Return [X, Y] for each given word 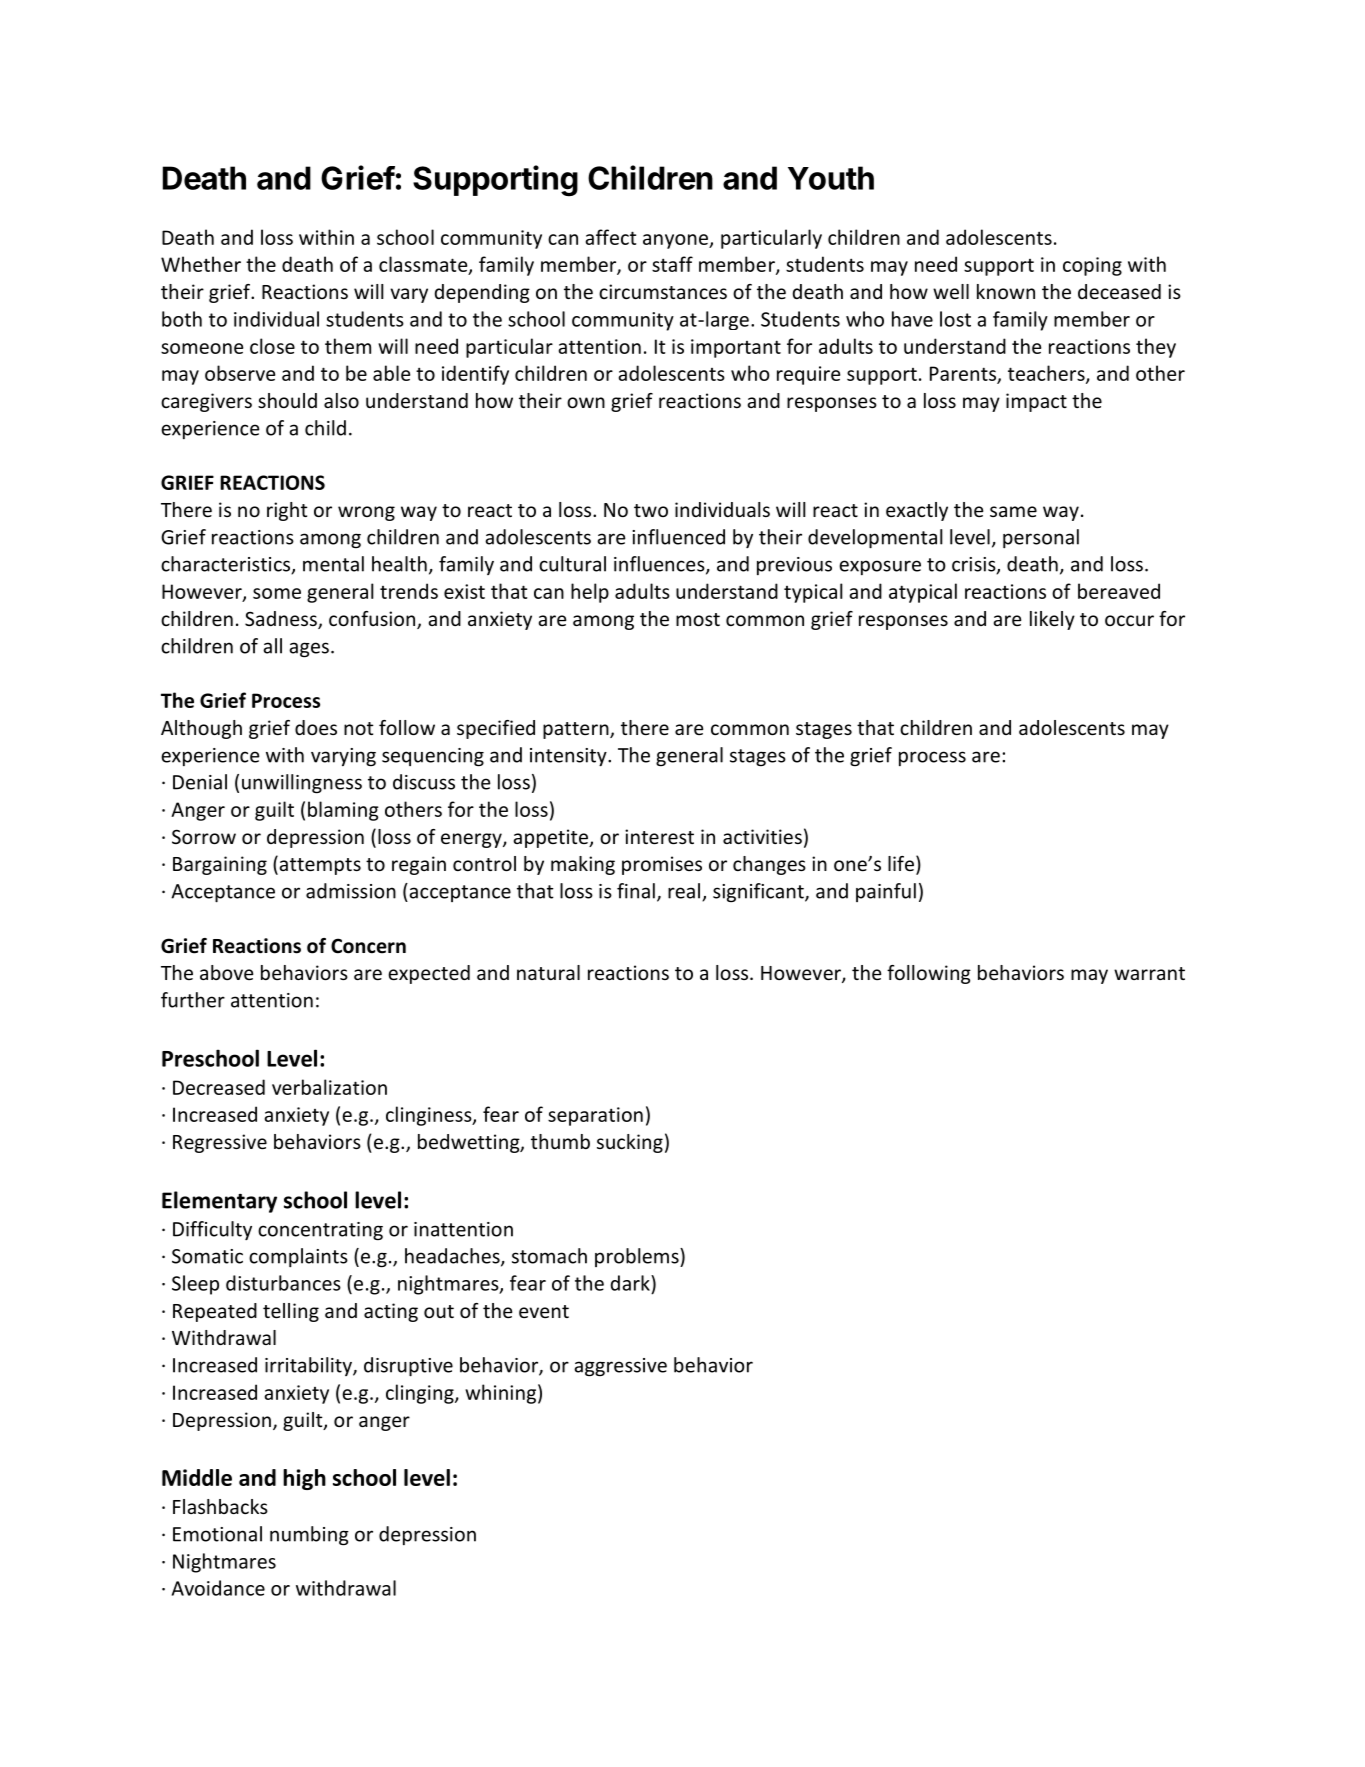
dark [631, 1283]
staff [672, 264]
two [651, 510]
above [226, 972]
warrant [1149, 973]
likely [1052, 620]
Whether [201, 264]
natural [548, 972]
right [287, 511]
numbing [309, 1535]
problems [638, 1257]
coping [1092, 266]
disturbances [283, 1283]
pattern [577, 730]
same [1013, 511]
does [316, 727]
